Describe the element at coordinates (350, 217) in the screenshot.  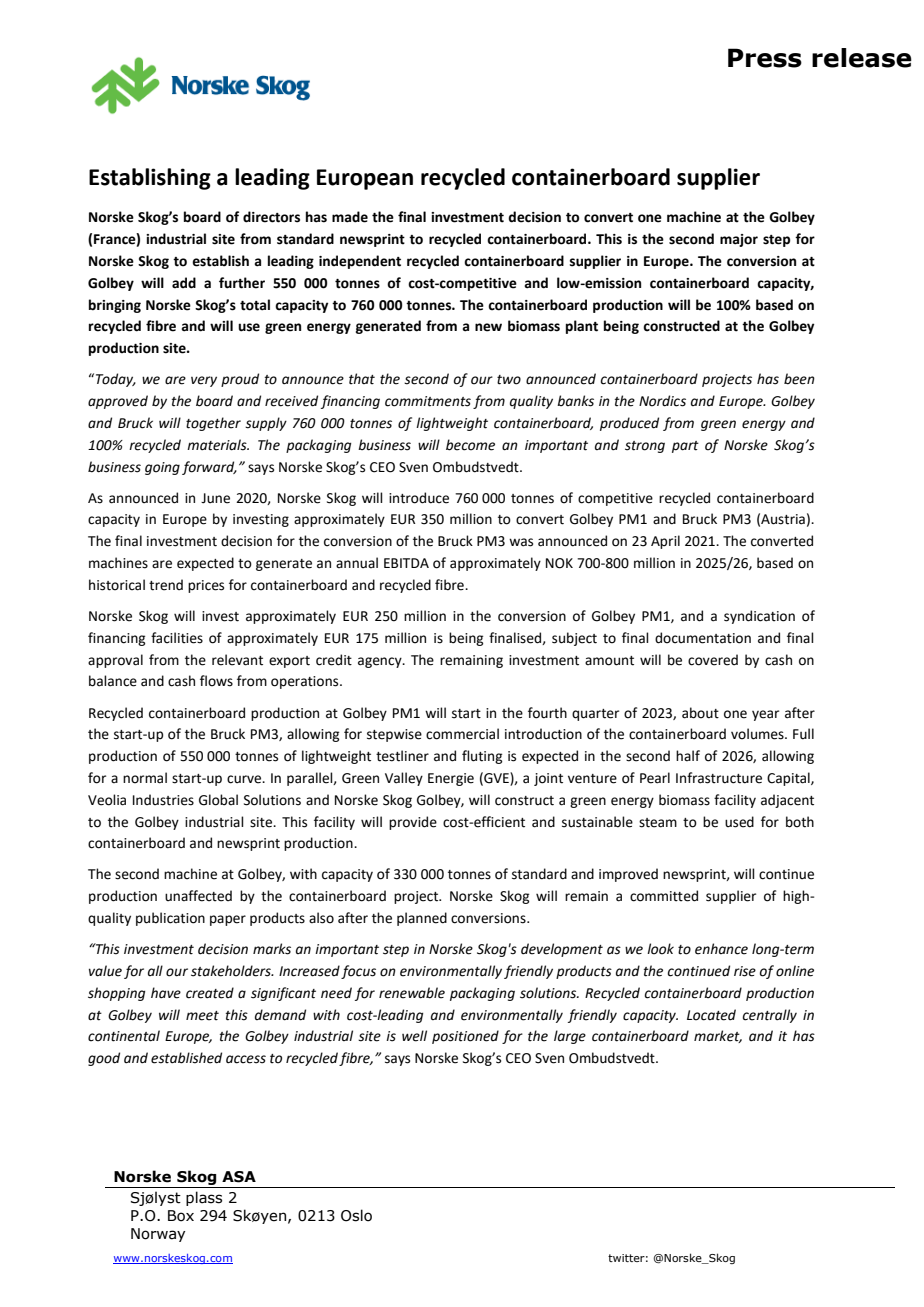
I see `made` at that location.
